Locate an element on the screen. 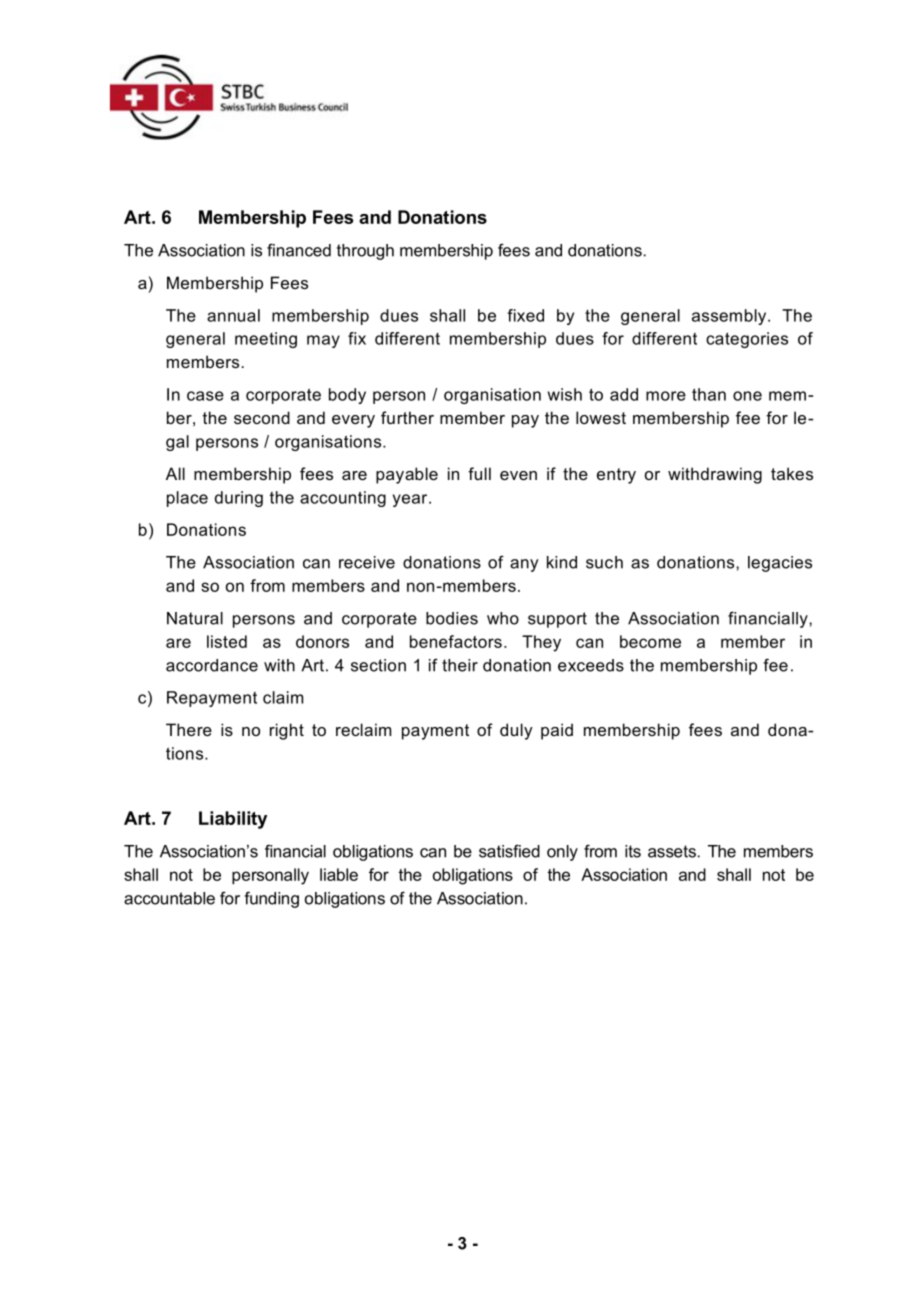 The height and width of the screenshot is (1308, 924). funding is located at coordinates (271, 899).
